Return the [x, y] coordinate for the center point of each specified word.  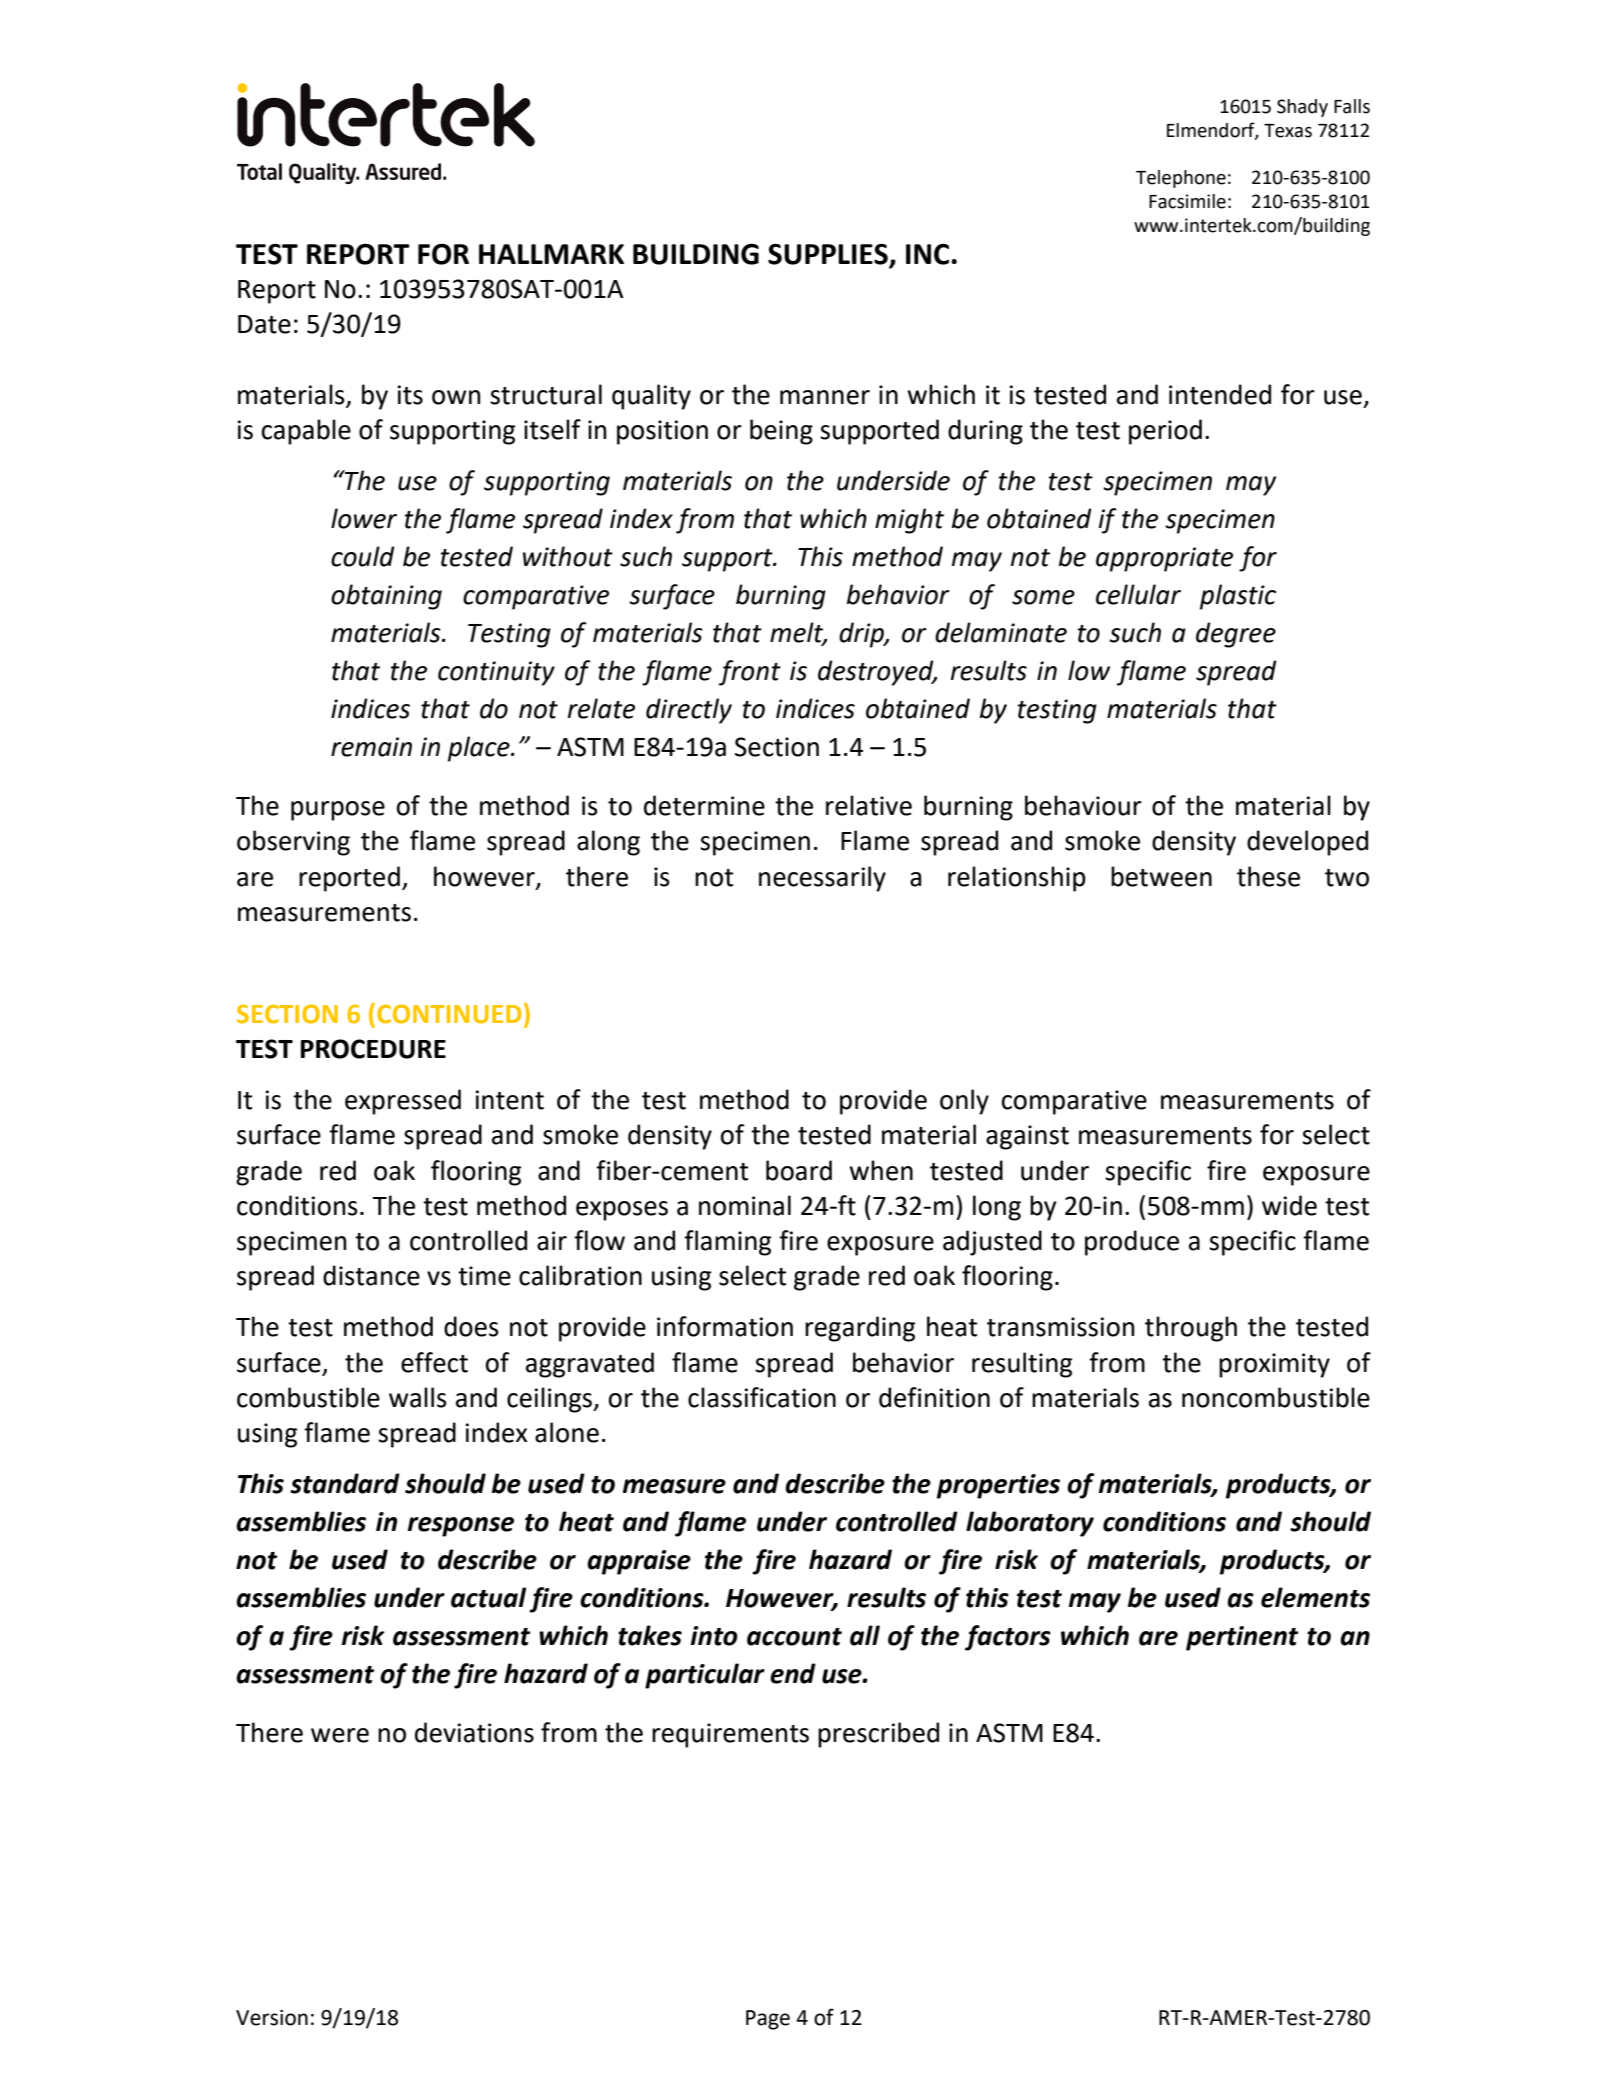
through [1191, 1329]
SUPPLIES [828, 254]
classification [762, 1397]
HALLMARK [551, 254]
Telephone [1181, 179]
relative [869, 805]
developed [1307, 843]
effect [434, 1362]
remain [371, 747]
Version [272, 2018]
